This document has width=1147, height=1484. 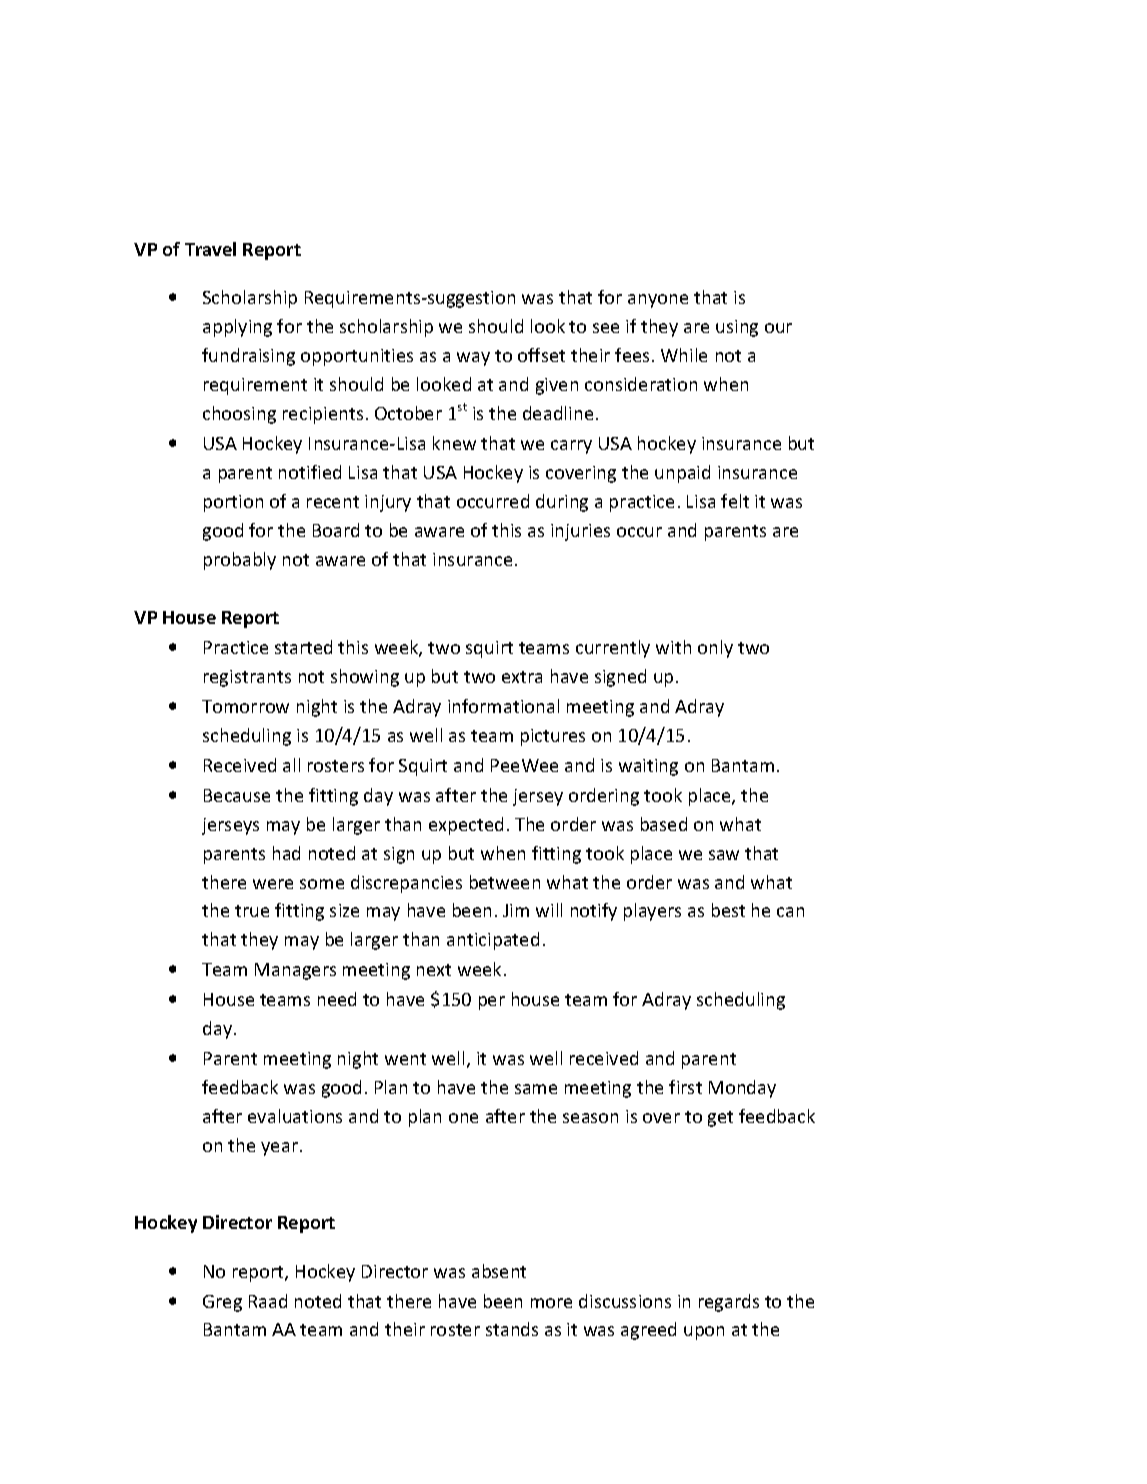 I want to click on informational, so click(x=503, y=706).
